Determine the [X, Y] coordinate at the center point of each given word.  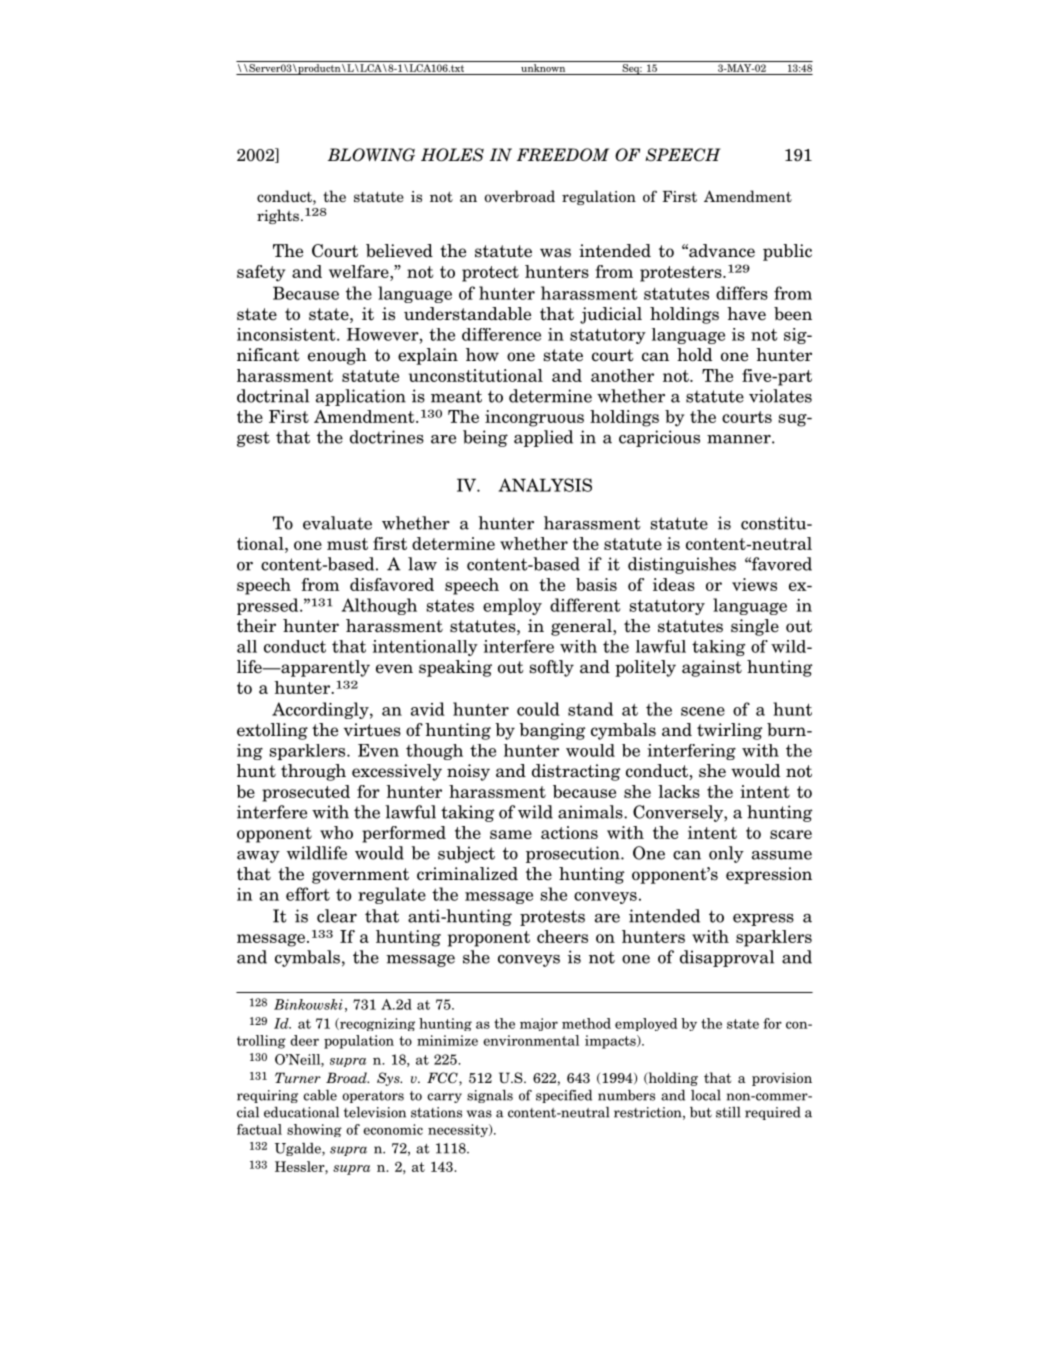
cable [320, 1095]
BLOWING [371, 155]
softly [552, 668]
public [787, 252]
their [256, 626]
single [755, 627]
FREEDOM [563, 154]
